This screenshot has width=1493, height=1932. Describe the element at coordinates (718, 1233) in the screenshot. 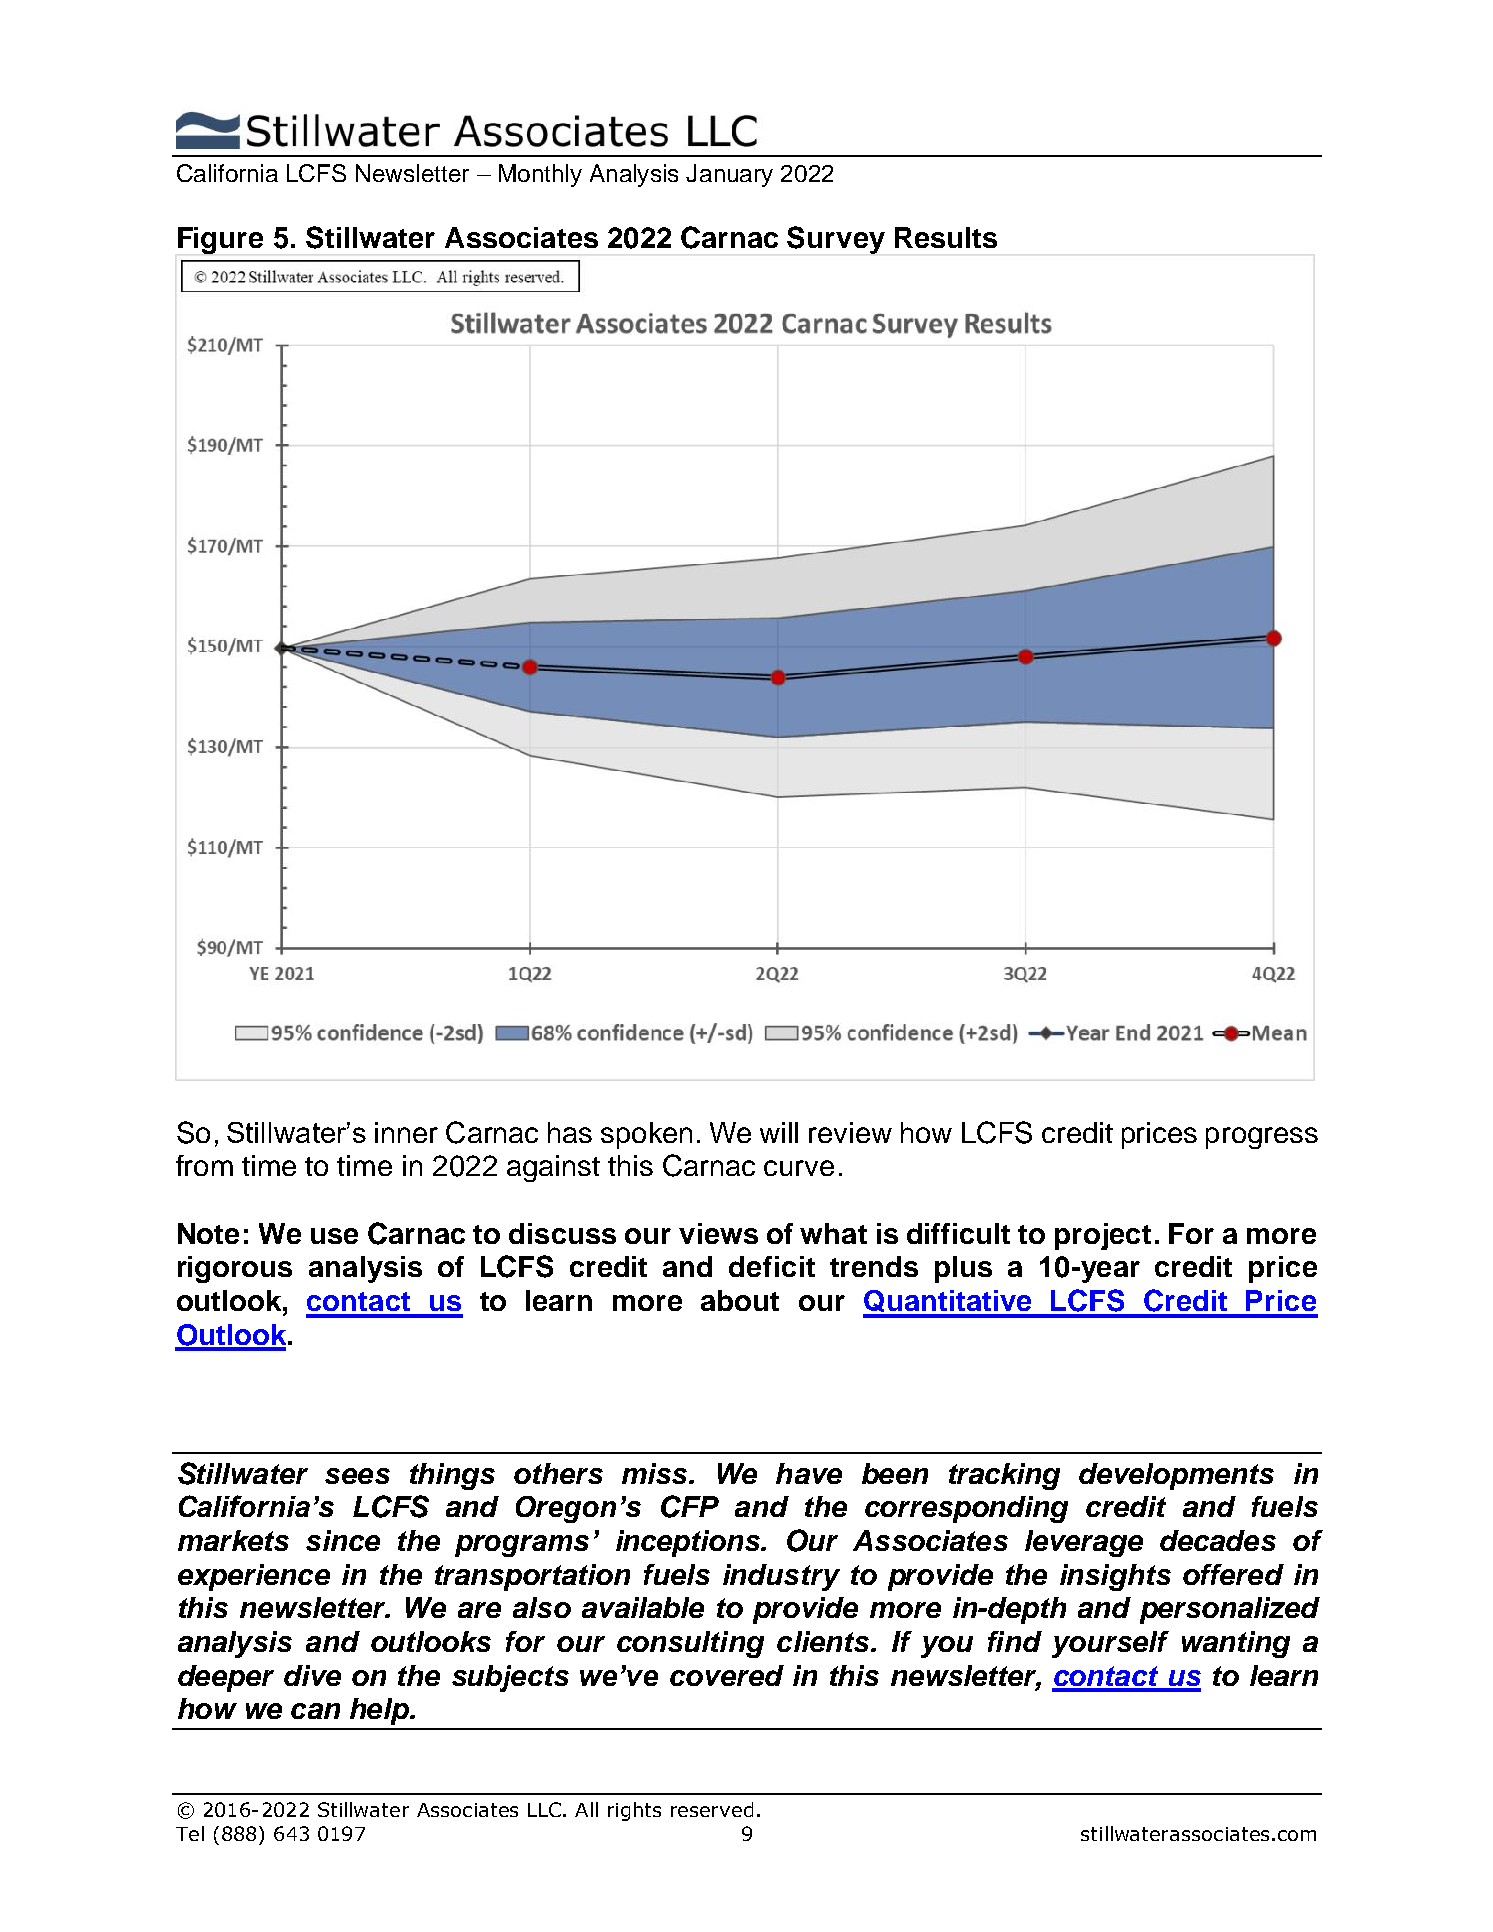

I see `views` at that location.
